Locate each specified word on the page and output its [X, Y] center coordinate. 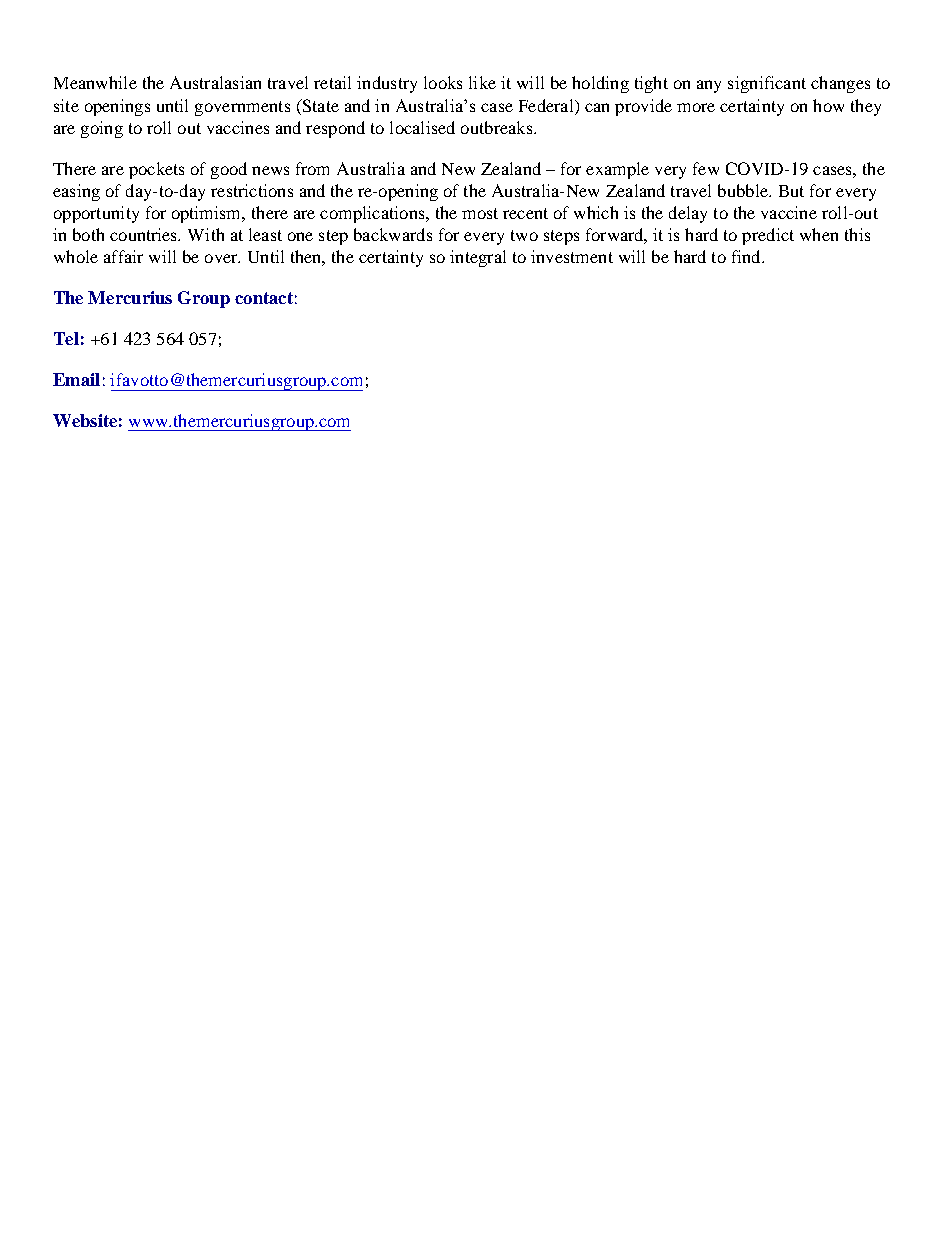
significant [767, 84]
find [747, 256]
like [482, 82]
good [229, 170]
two [524, 235]
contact [264, 298]
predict [768, 236]
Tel [66, 338]
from [312, 168]
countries [145, 234]
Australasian [215, 82]
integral [478, 258]
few [706, 168]
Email [76, 379]
